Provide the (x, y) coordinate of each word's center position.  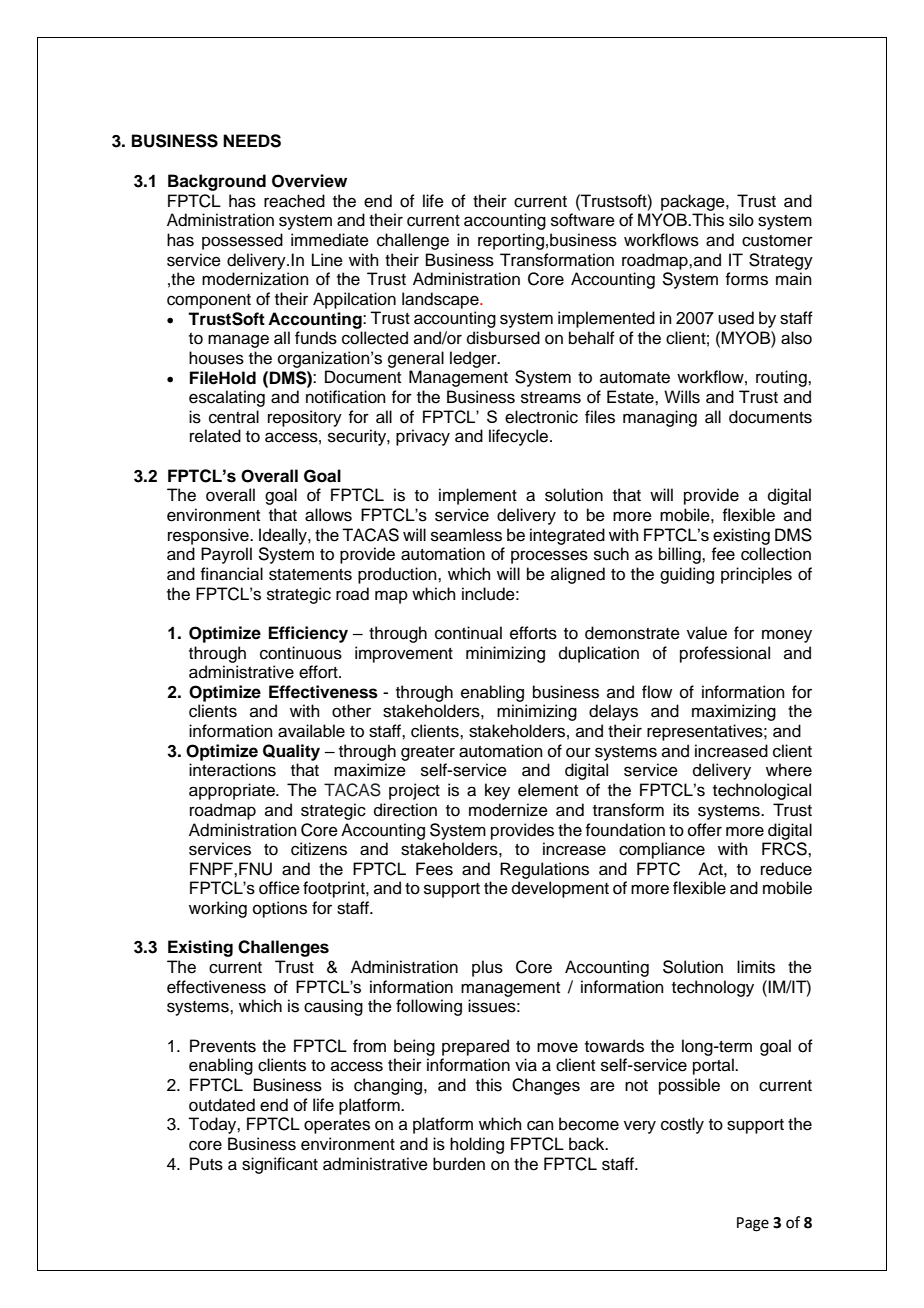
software (583, 220)
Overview (309, 181)
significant (280, 1165)
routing (782, 378)
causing (333, 1007)
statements (310, 575)
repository (305, 418)
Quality (291, 752)
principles (756, 575)
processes (549, 557)
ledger (474, 359)
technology (713, 988)
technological (762, 791)
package (694, 202)
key (497, 791)
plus (487, 968)
